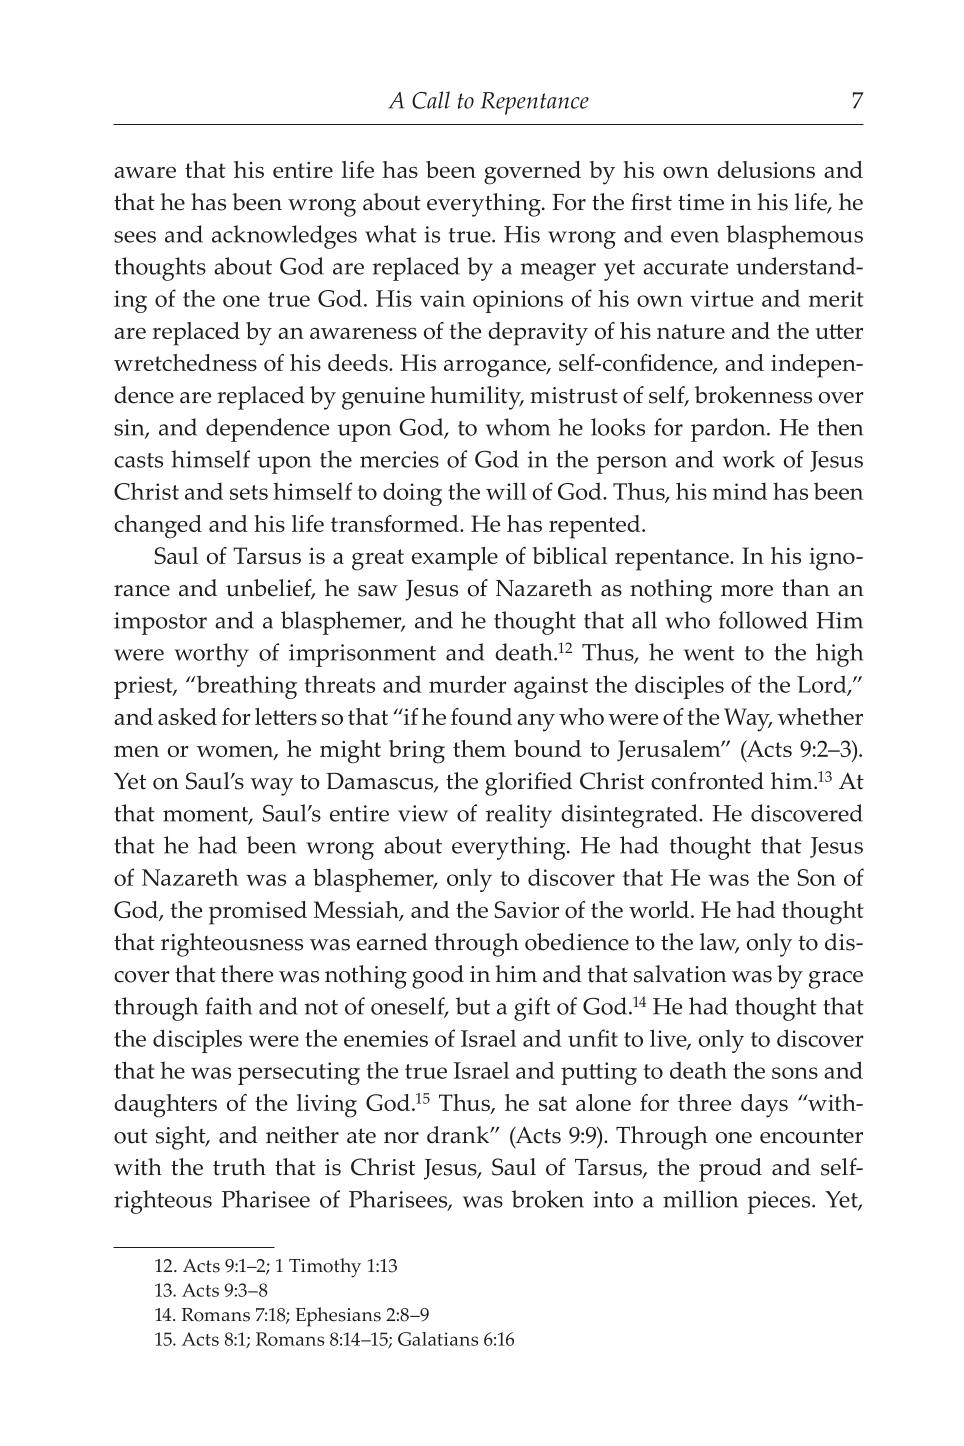 This screenshot has width=964, height=1446. Describe the element at coordinates (431, 100) in the screenshot. I see `Call` at that location.
